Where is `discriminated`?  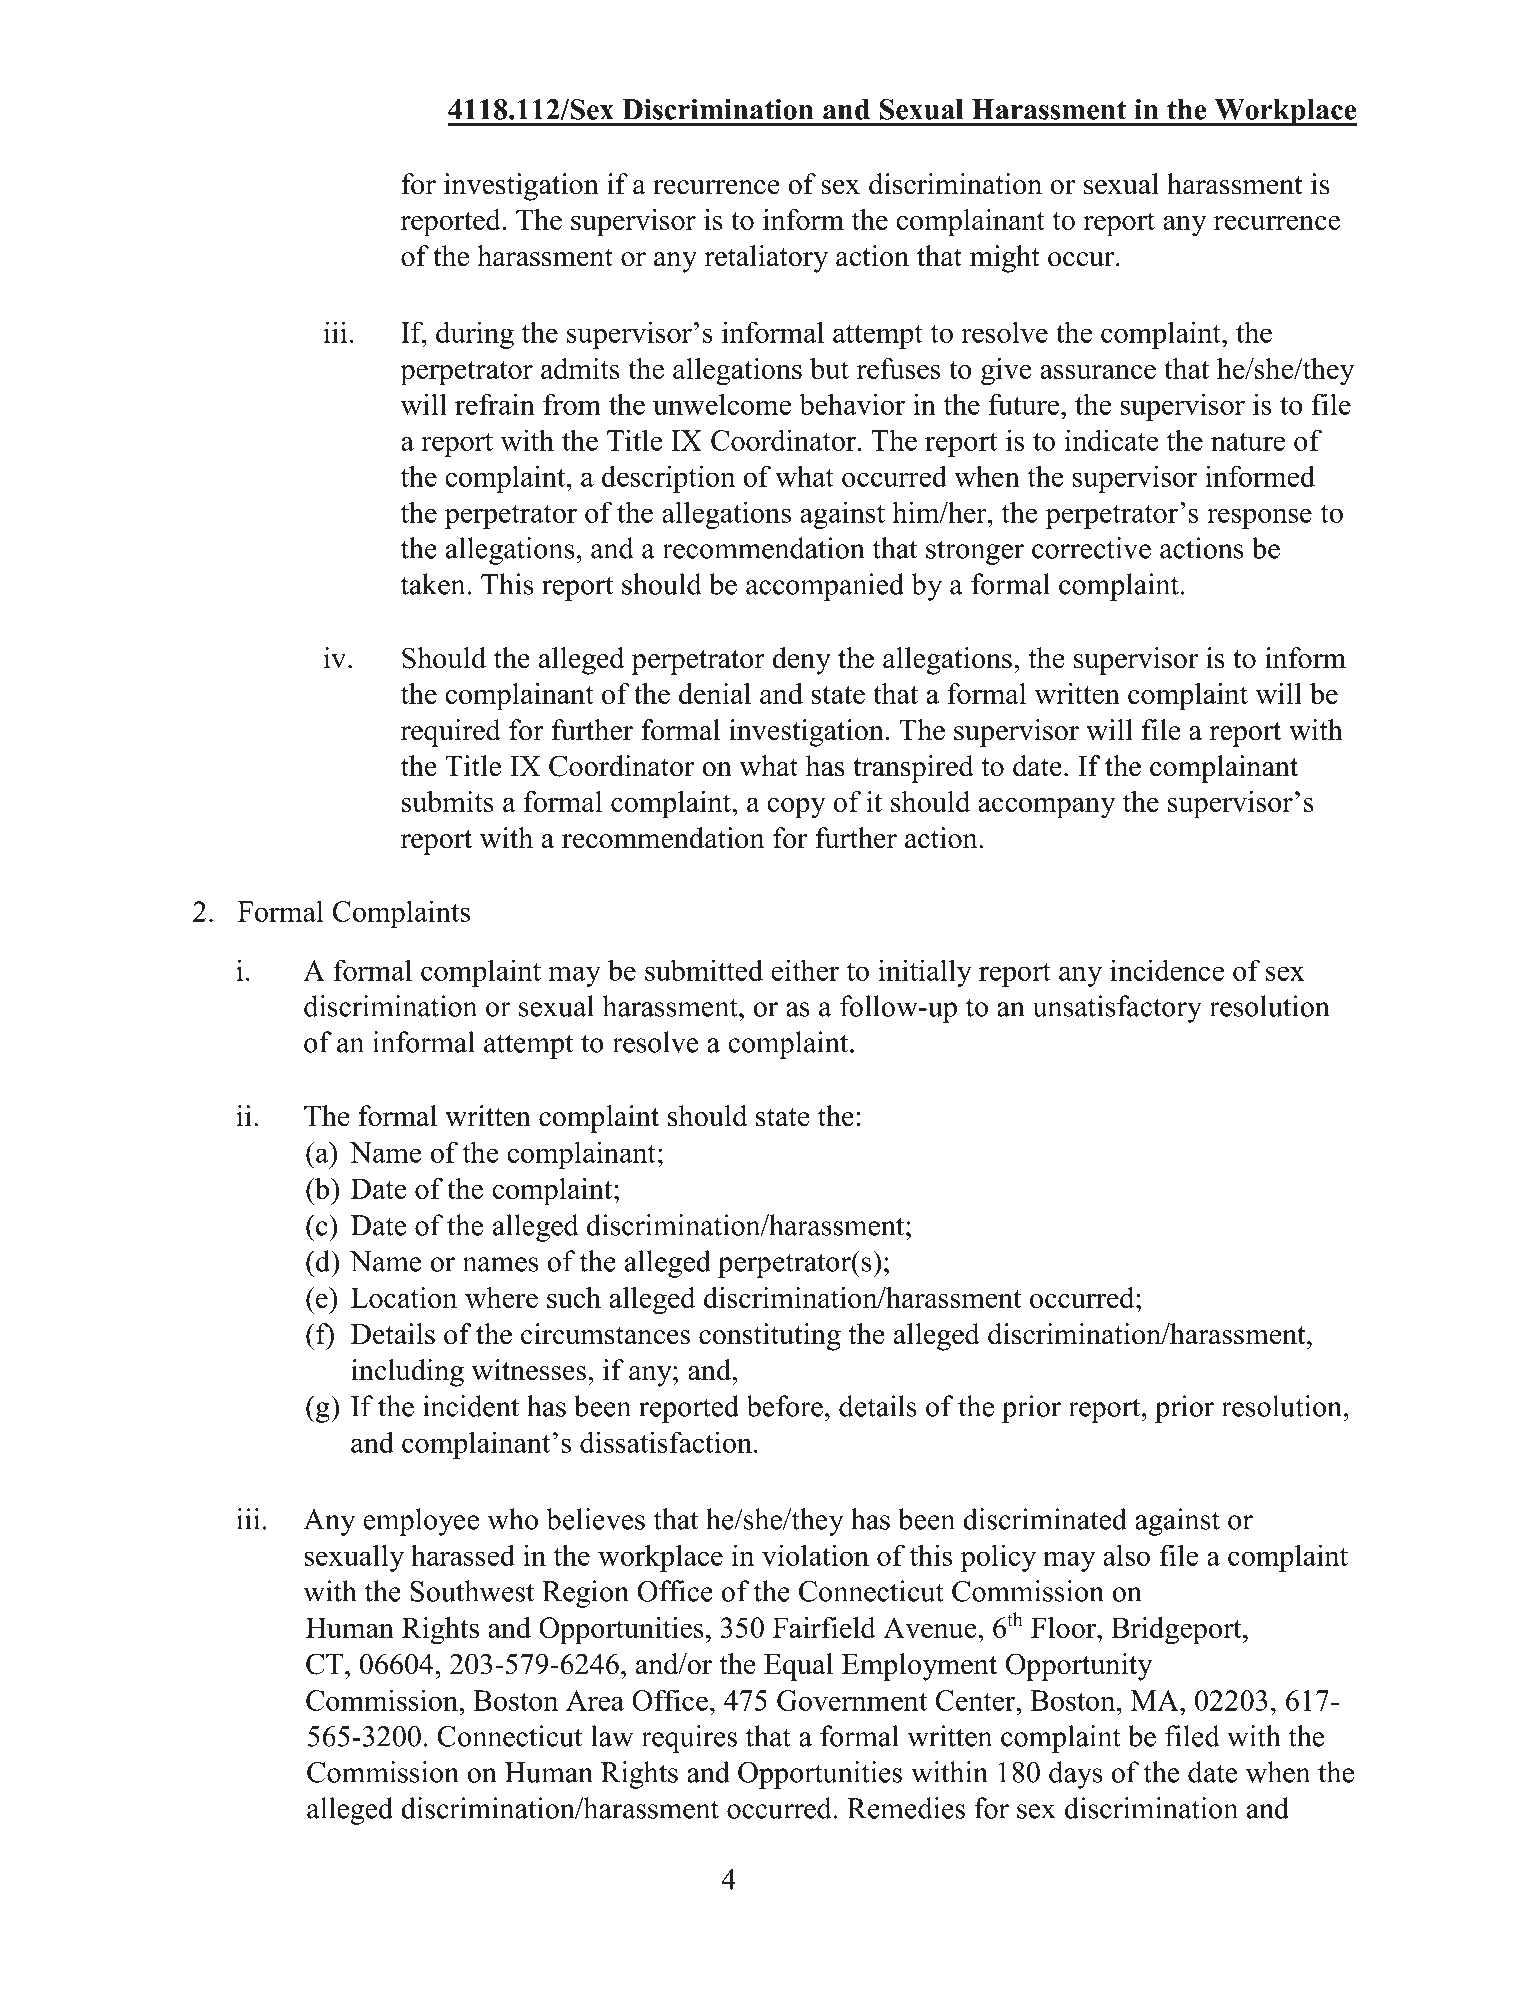
discriminated is located at coordinates (1045, 1519).
